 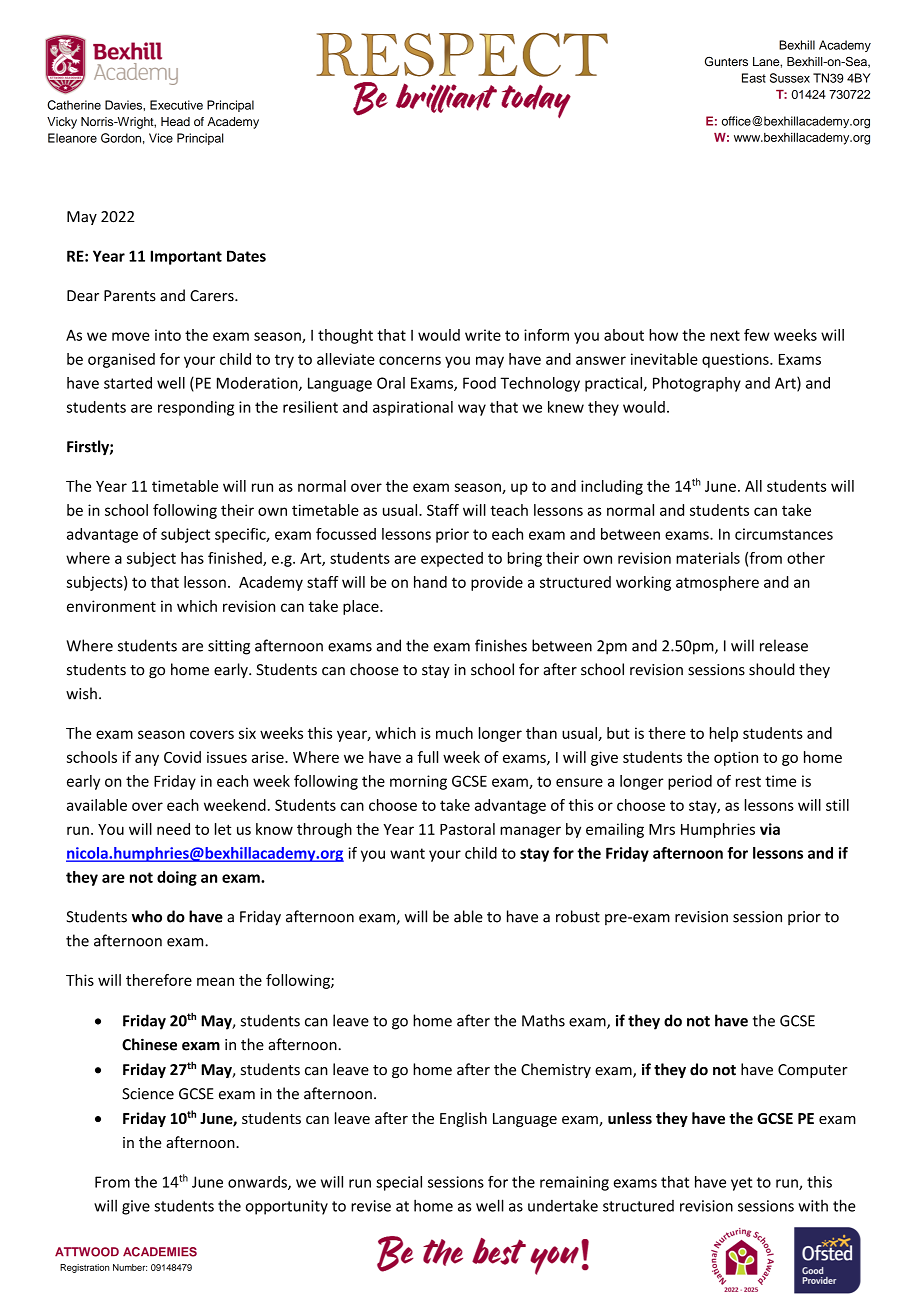 What do you see at coordinates (736, 360) in the page?
I see `questions` at bounding box center [736, 360].
